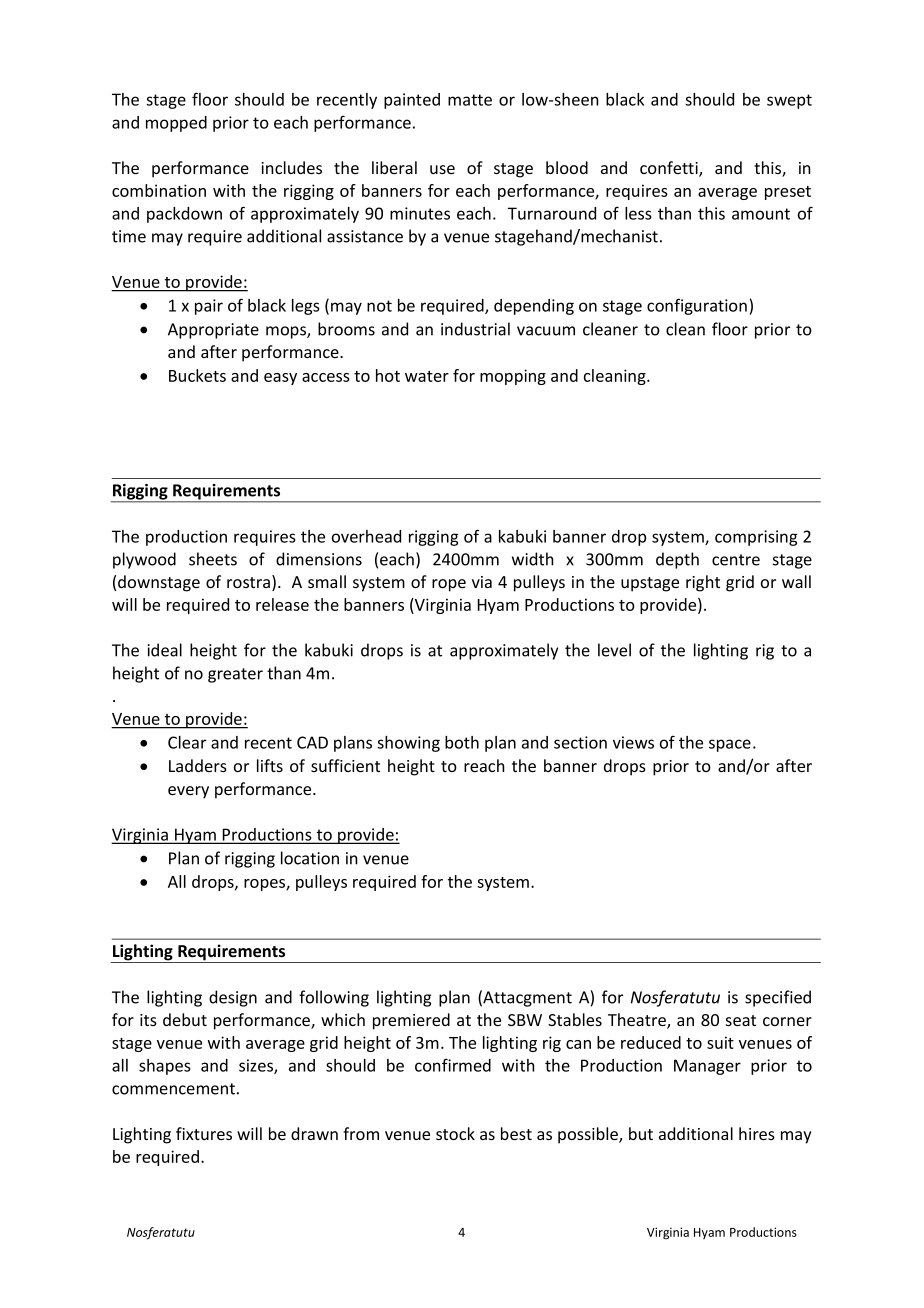 This document has width=924, height=1308. Describe the element at coordinates (703, 583) in the document. I see `right` at that location.
